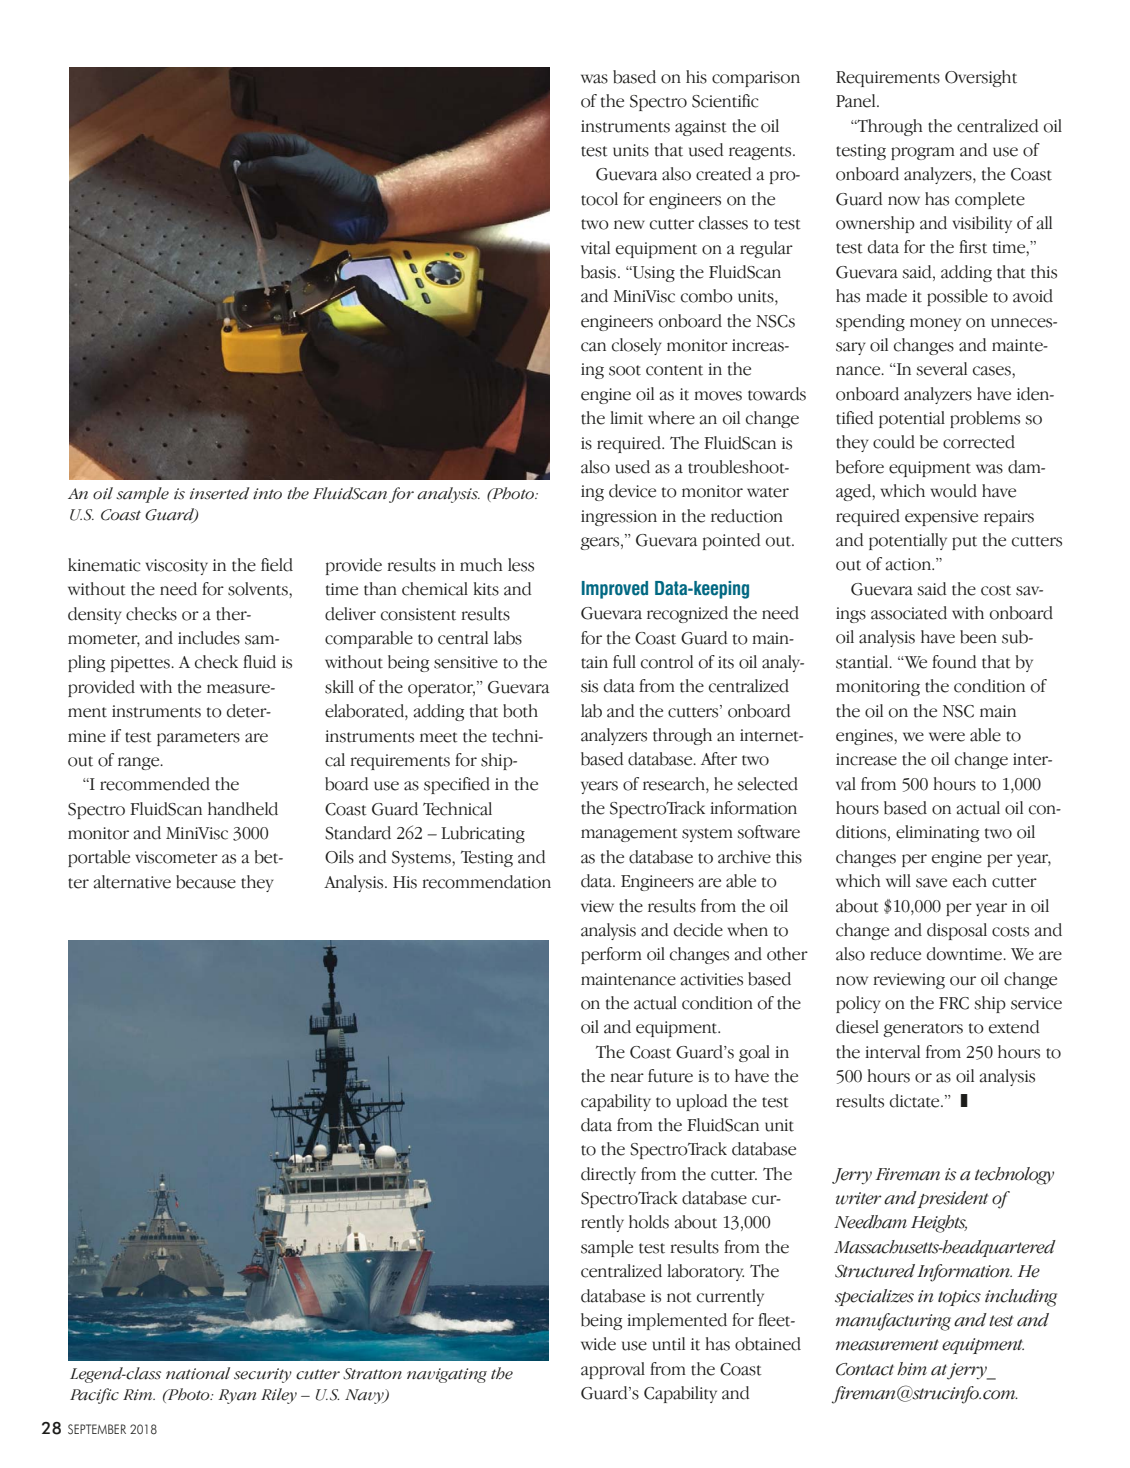 This screenshot has height=1468, width=1130. Describe the element at coordinates (198, 1373) in the screenshot. I see `national` at that location.
